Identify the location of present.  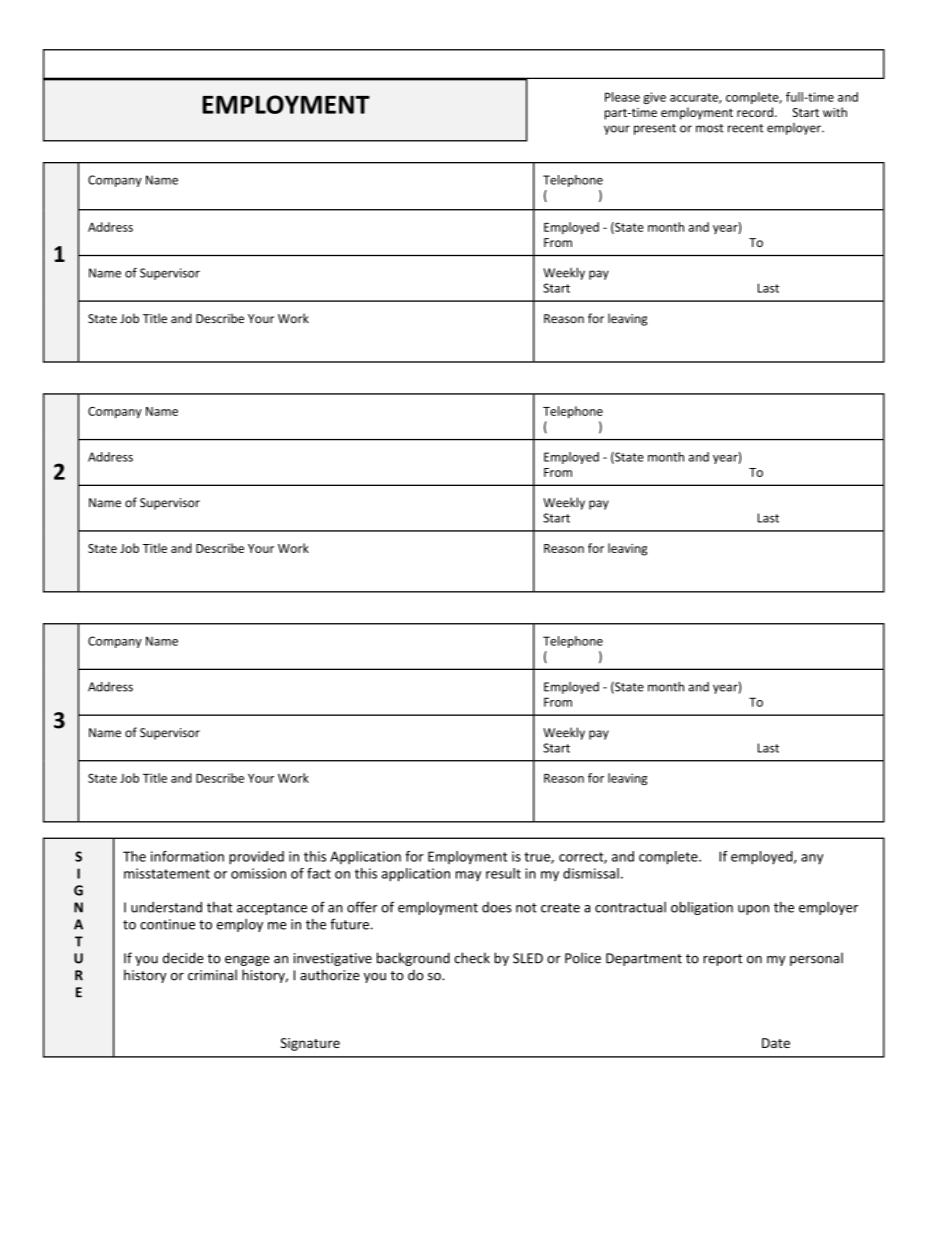
(655, 129).
